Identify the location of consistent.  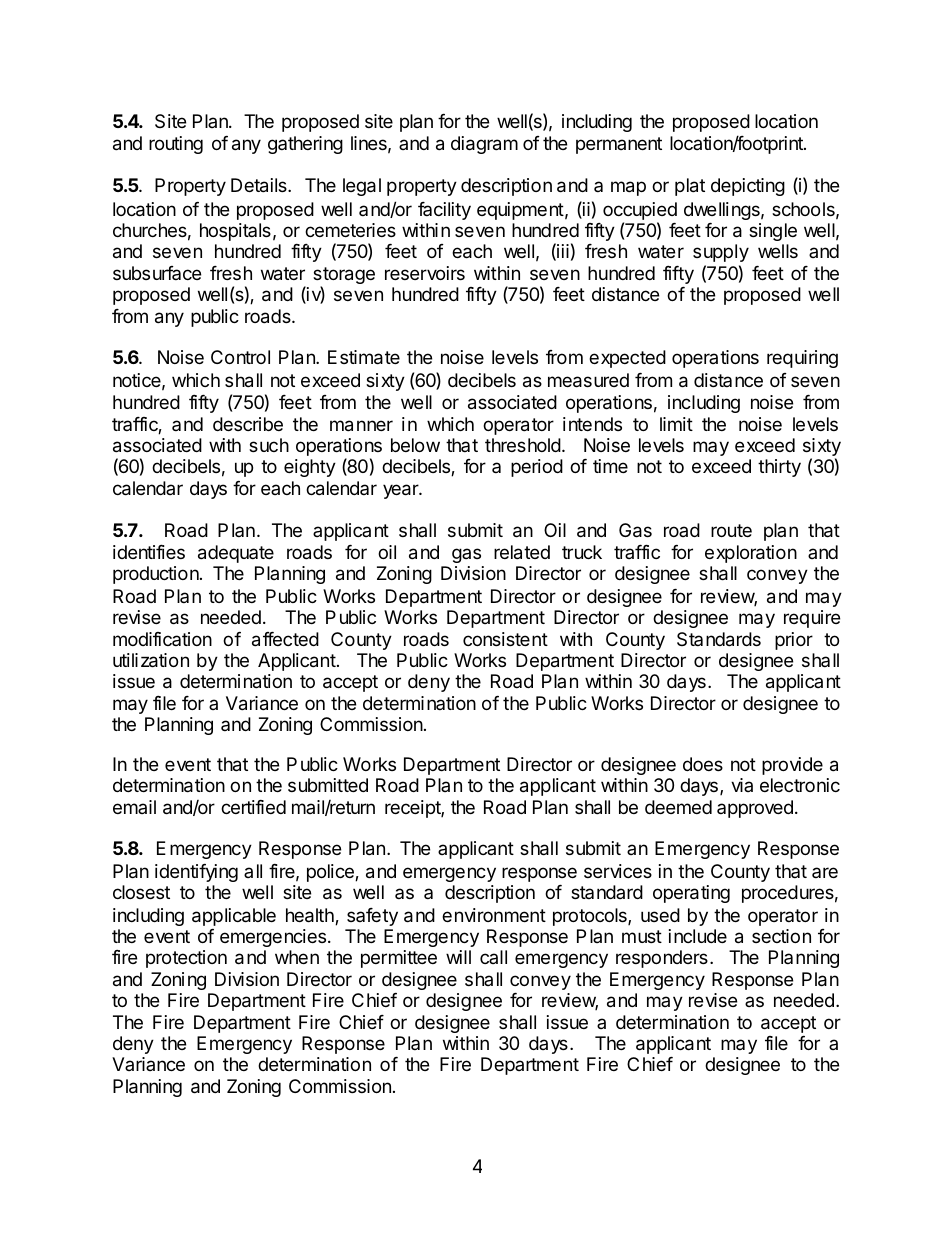
(505, 639).
